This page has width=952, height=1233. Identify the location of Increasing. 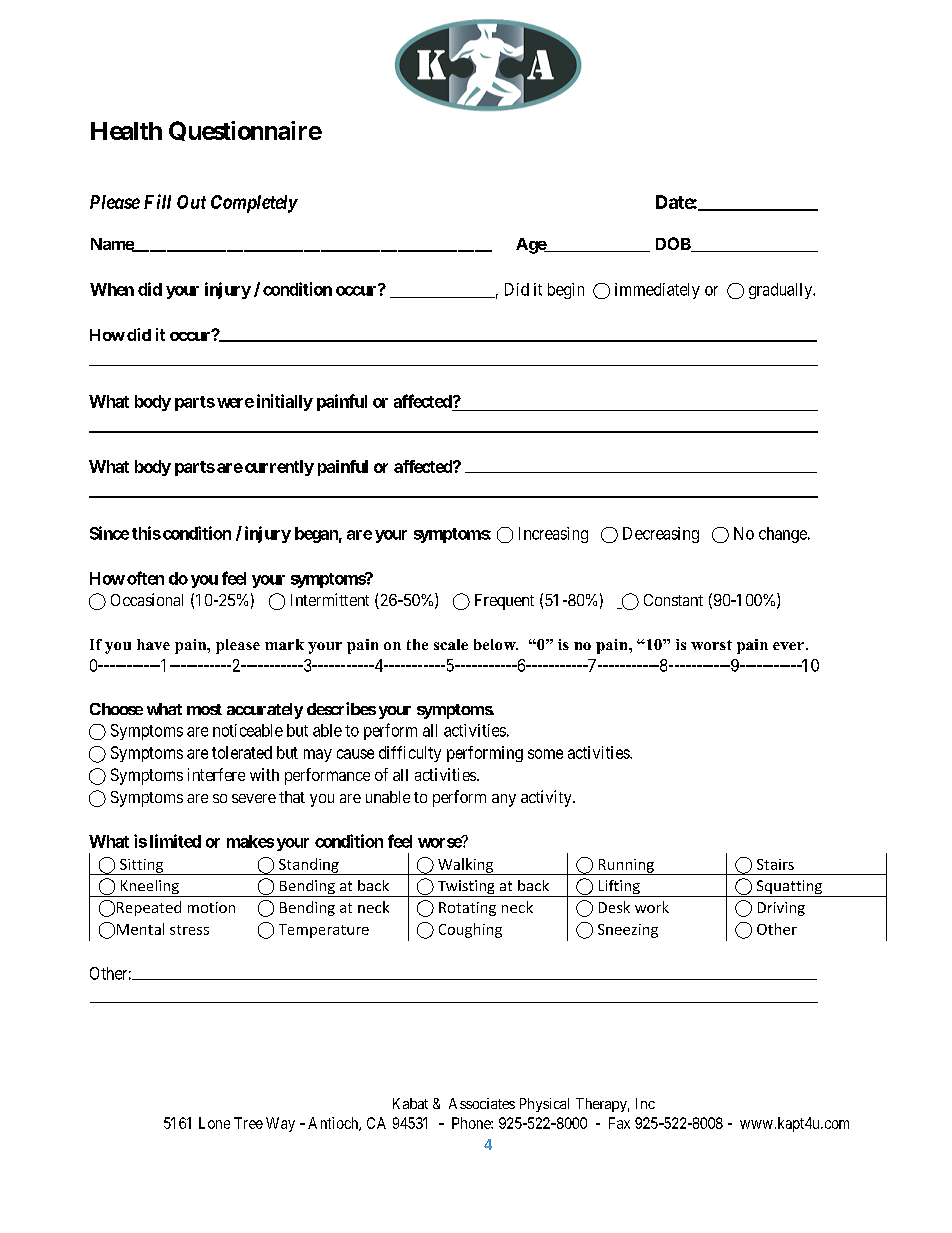
(553, 535).
